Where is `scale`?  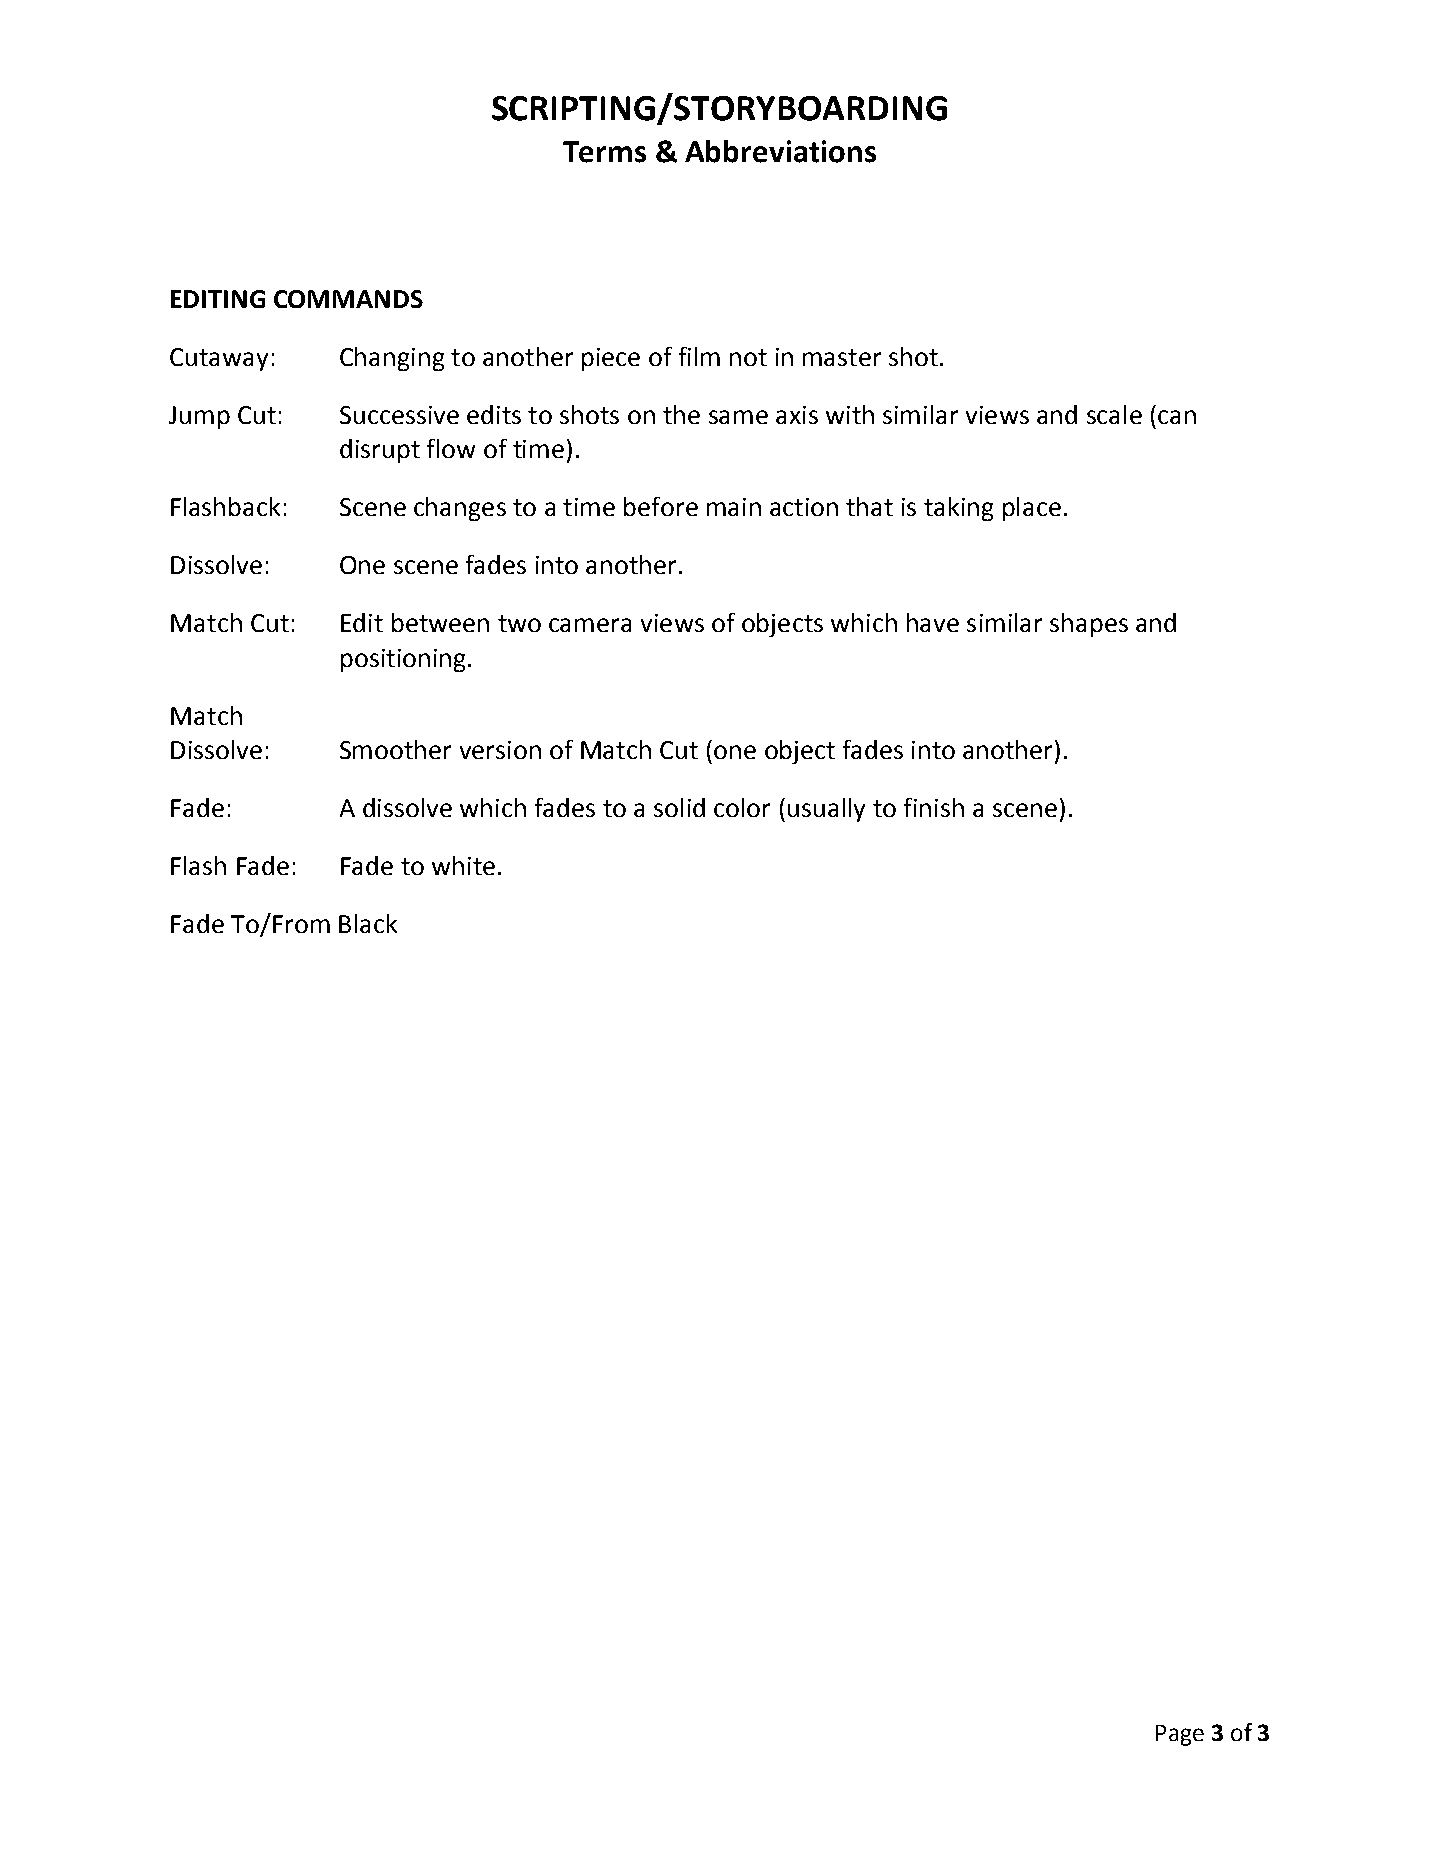
scale is located at coordinates (1114, 414).
